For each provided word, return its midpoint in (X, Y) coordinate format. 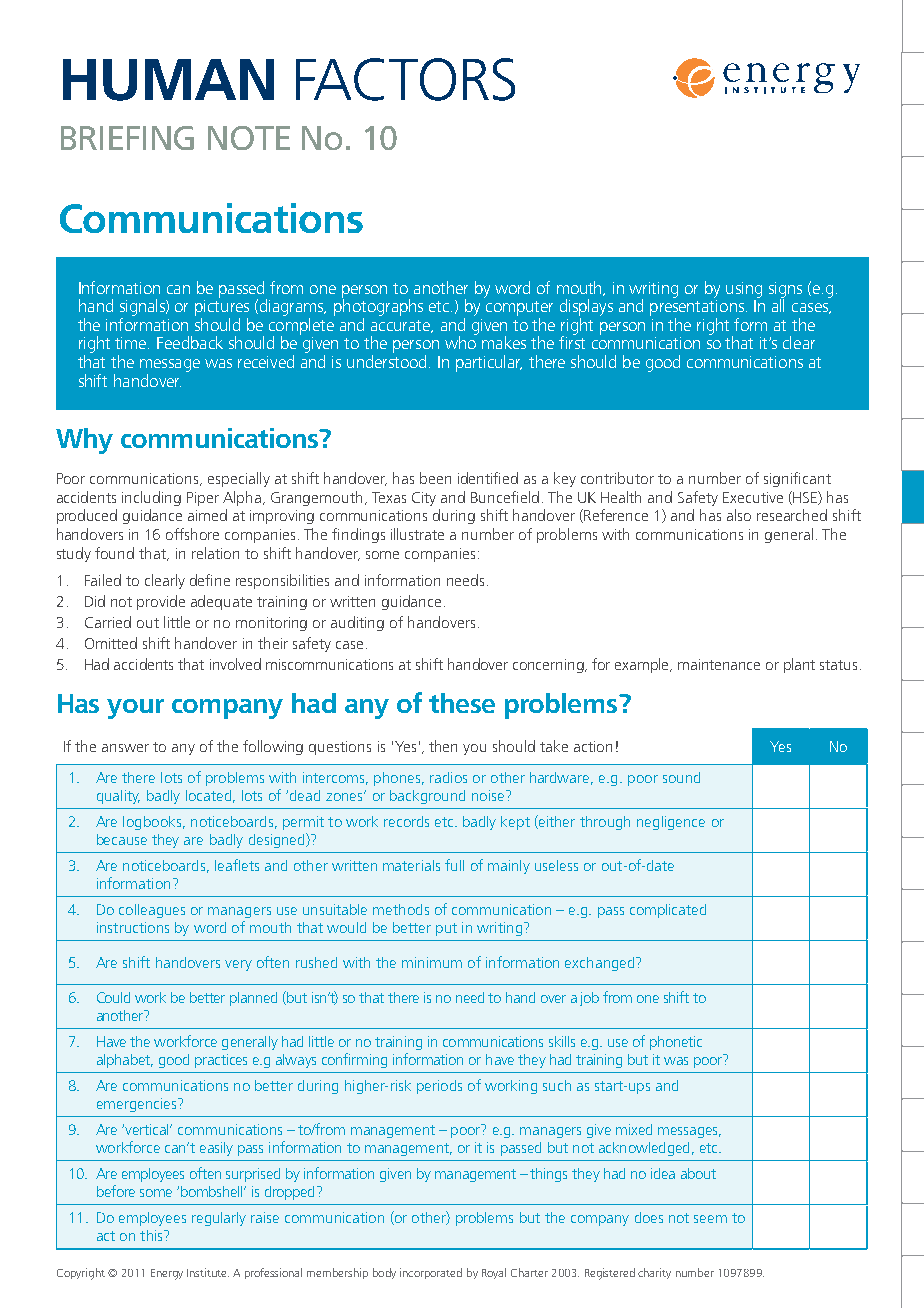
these (462, 703)
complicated (668, 911)
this (152, 1235)
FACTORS (405, 79)
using (744, 290)
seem (710, 1219)
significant (797, 479)
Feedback (190, 342)
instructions (133, 927)
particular (489, 363)
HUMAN (168, 80)
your (135, 709)
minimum (432, 962)
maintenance (719, 664)
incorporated (431, 1273)
